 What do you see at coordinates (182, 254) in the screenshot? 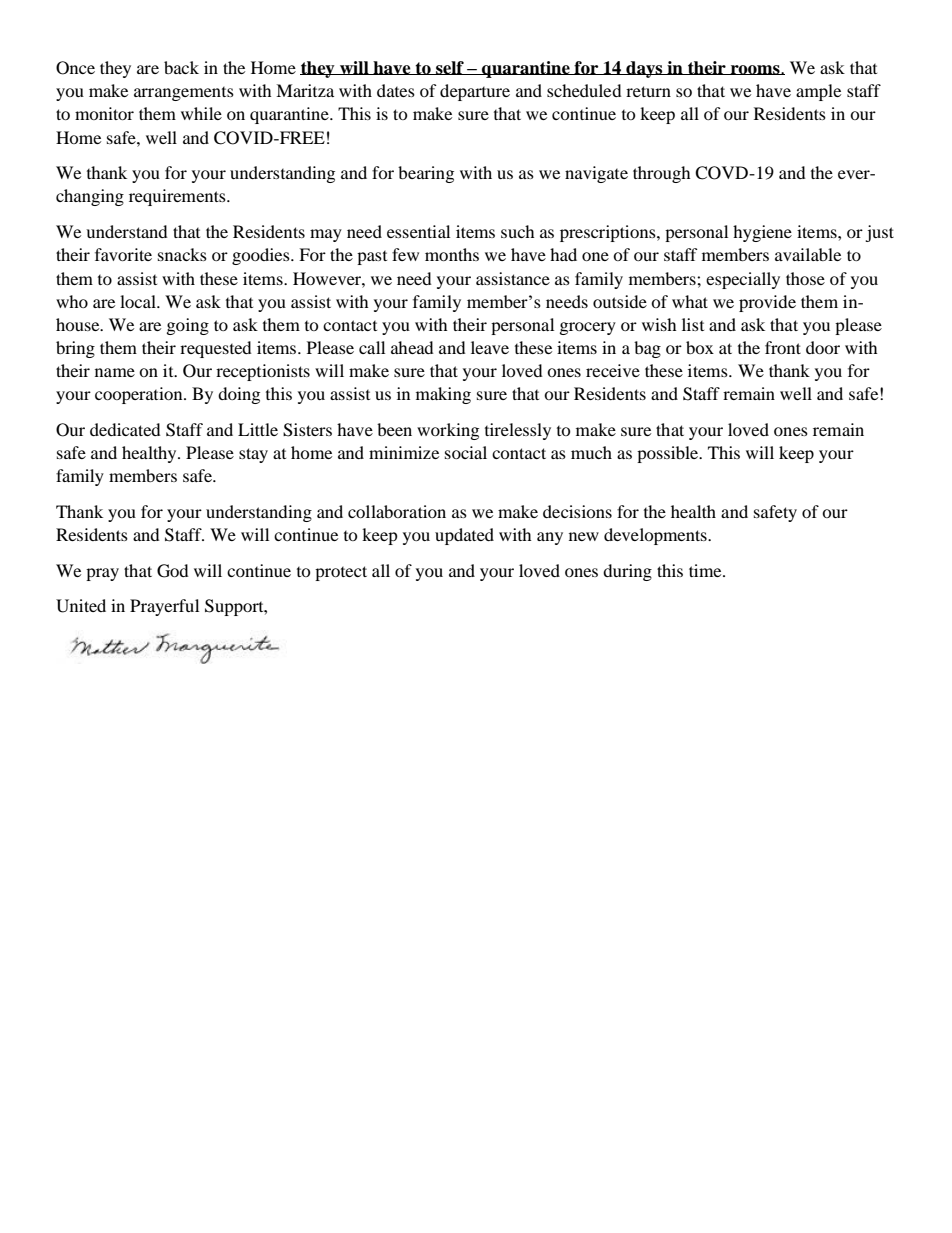
I see `snacks` at bounding box center [182, 254].
